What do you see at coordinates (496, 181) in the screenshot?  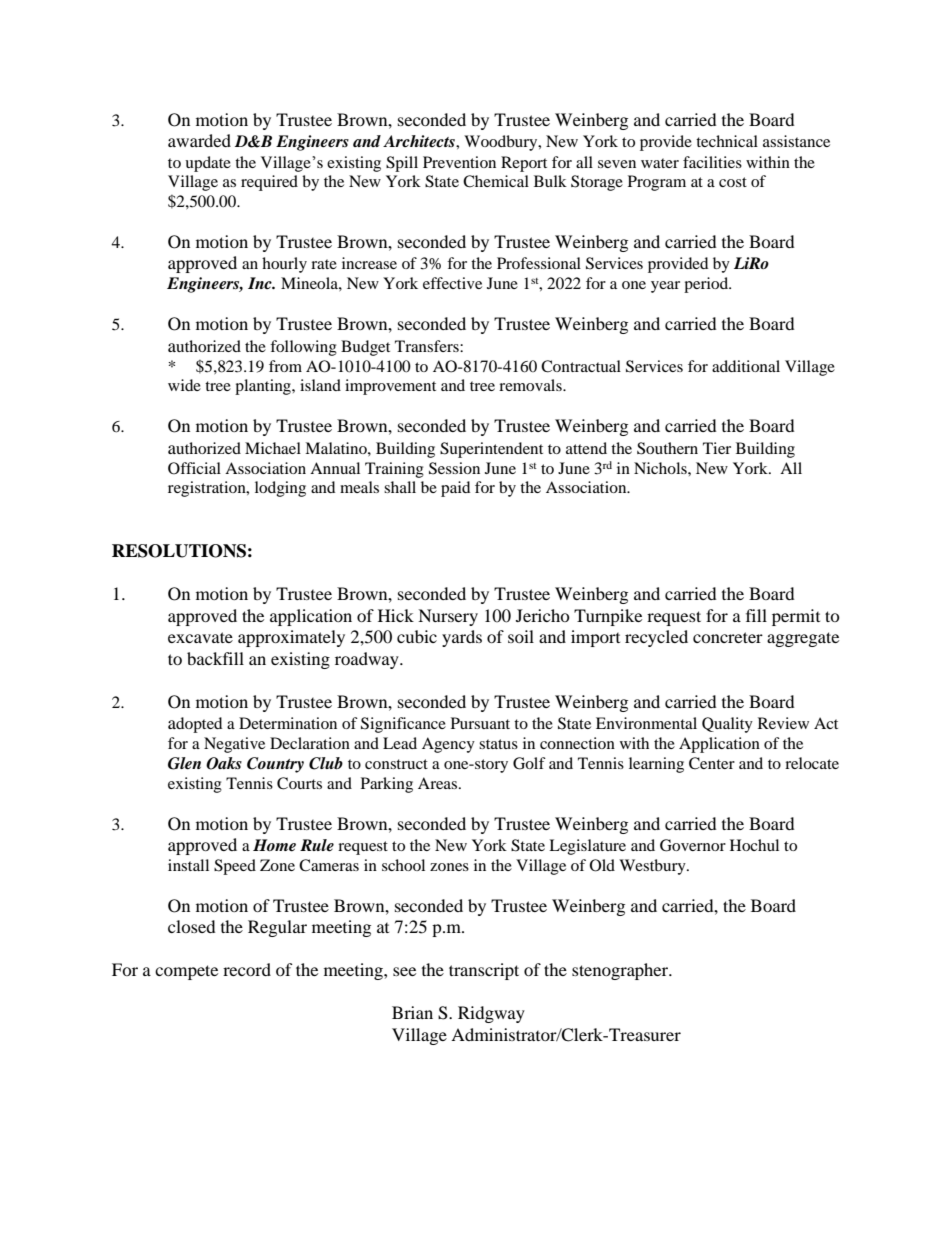 I see `Chemical` at bounding box center [496, 181].
